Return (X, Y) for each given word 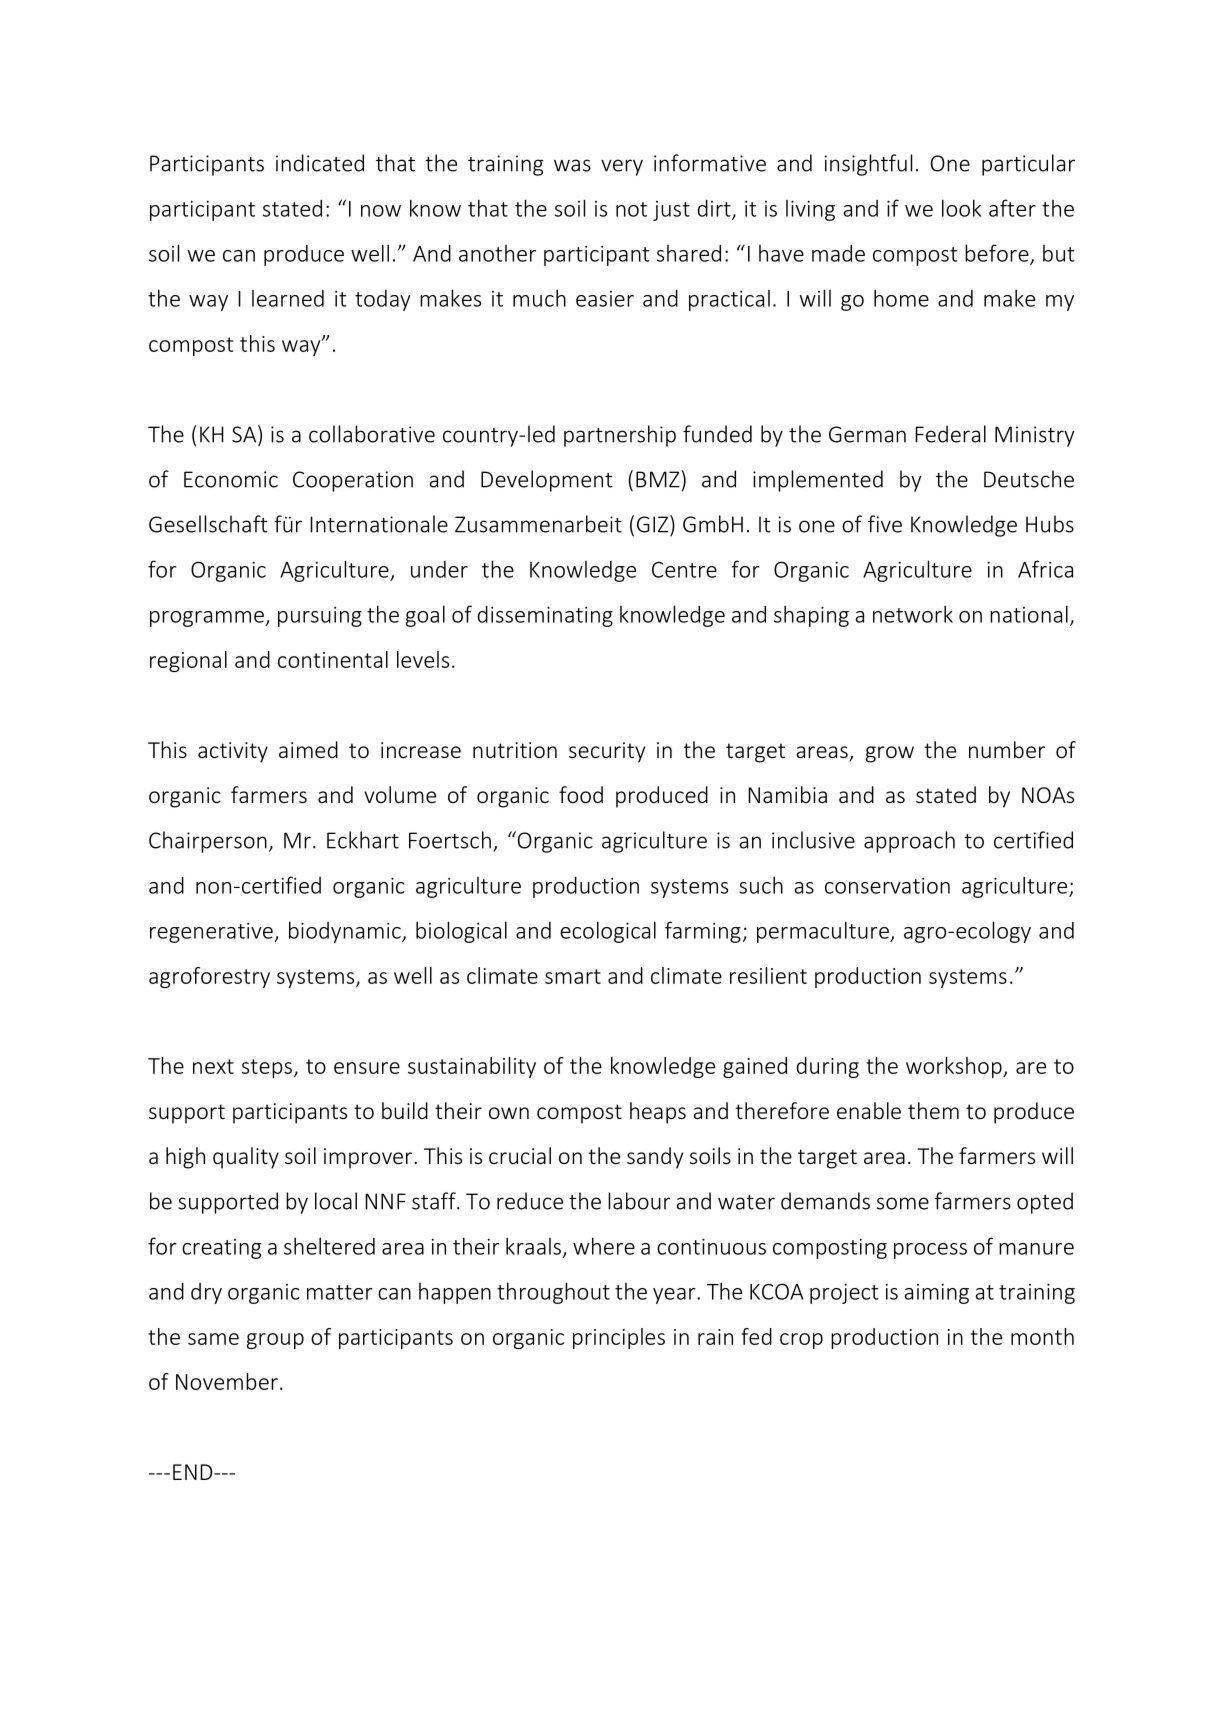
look (961, 208)
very (622, 167)
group (275, 1341)
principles (619, 1338)
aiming (936, 1293)
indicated (320, 163)
